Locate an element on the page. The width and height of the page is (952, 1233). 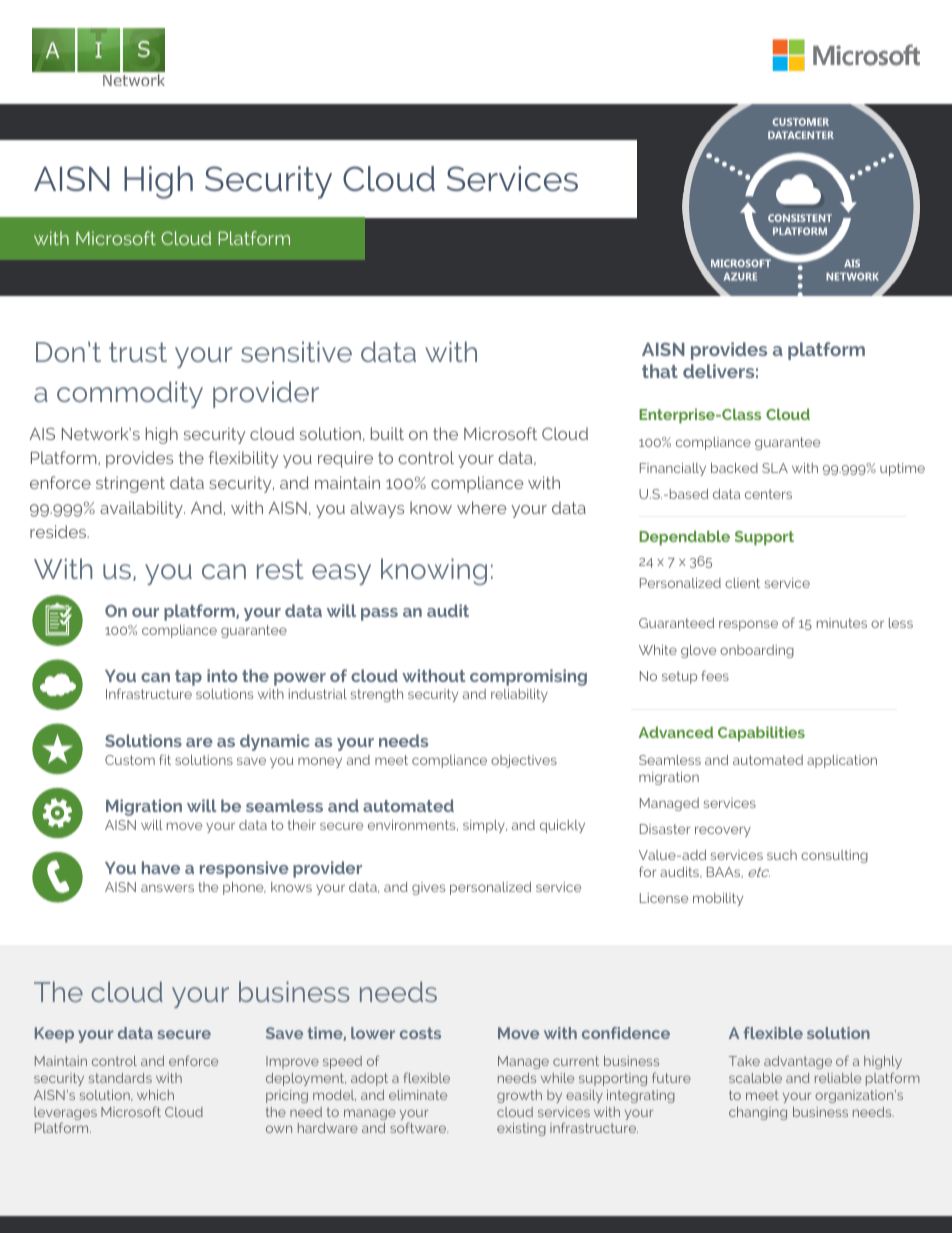
gives is located at coordinates (428, 888).
